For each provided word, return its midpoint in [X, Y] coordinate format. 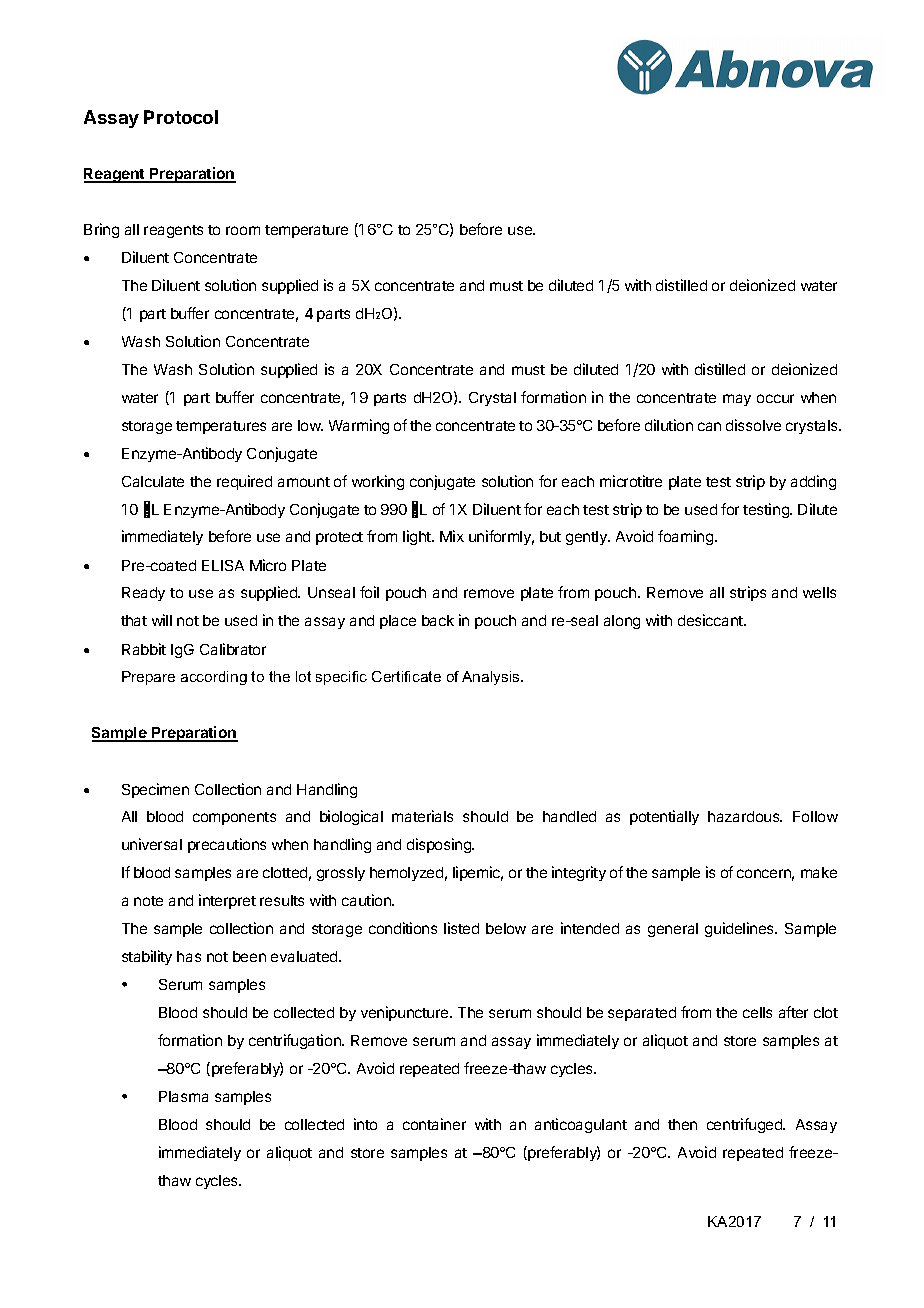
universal [152, 844]
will [162, 620]
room [243, 230]
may [737, 400]
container [434, 1124]
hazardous [745, 816]
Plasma [183, 1096]
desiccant [711, 620]
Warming [359, 426]
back [438, 620]
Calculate [153, 481]
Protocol [181, 117]
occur [775, 398]
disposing [440, 845]
